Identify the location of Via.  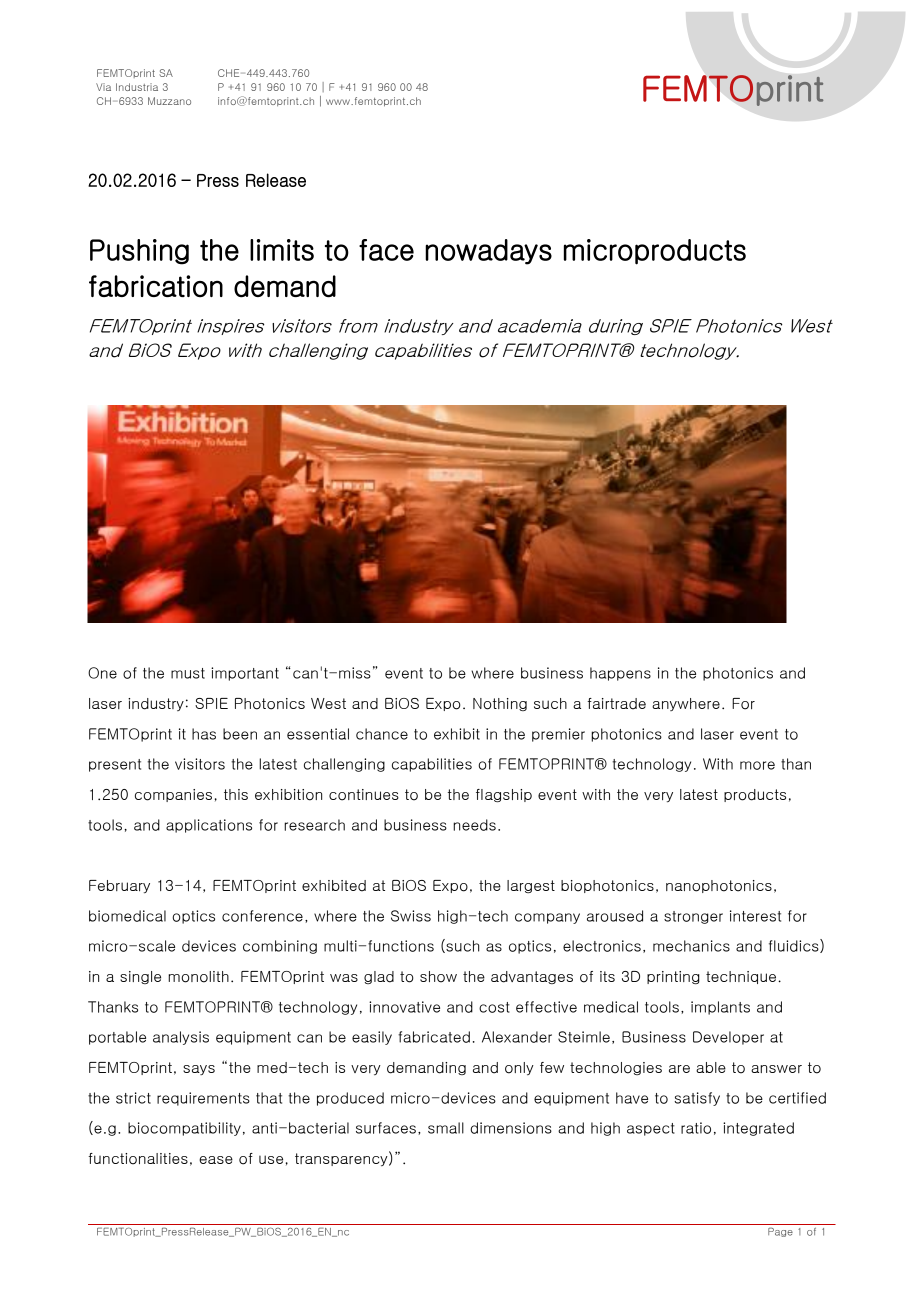
(103, 87).
